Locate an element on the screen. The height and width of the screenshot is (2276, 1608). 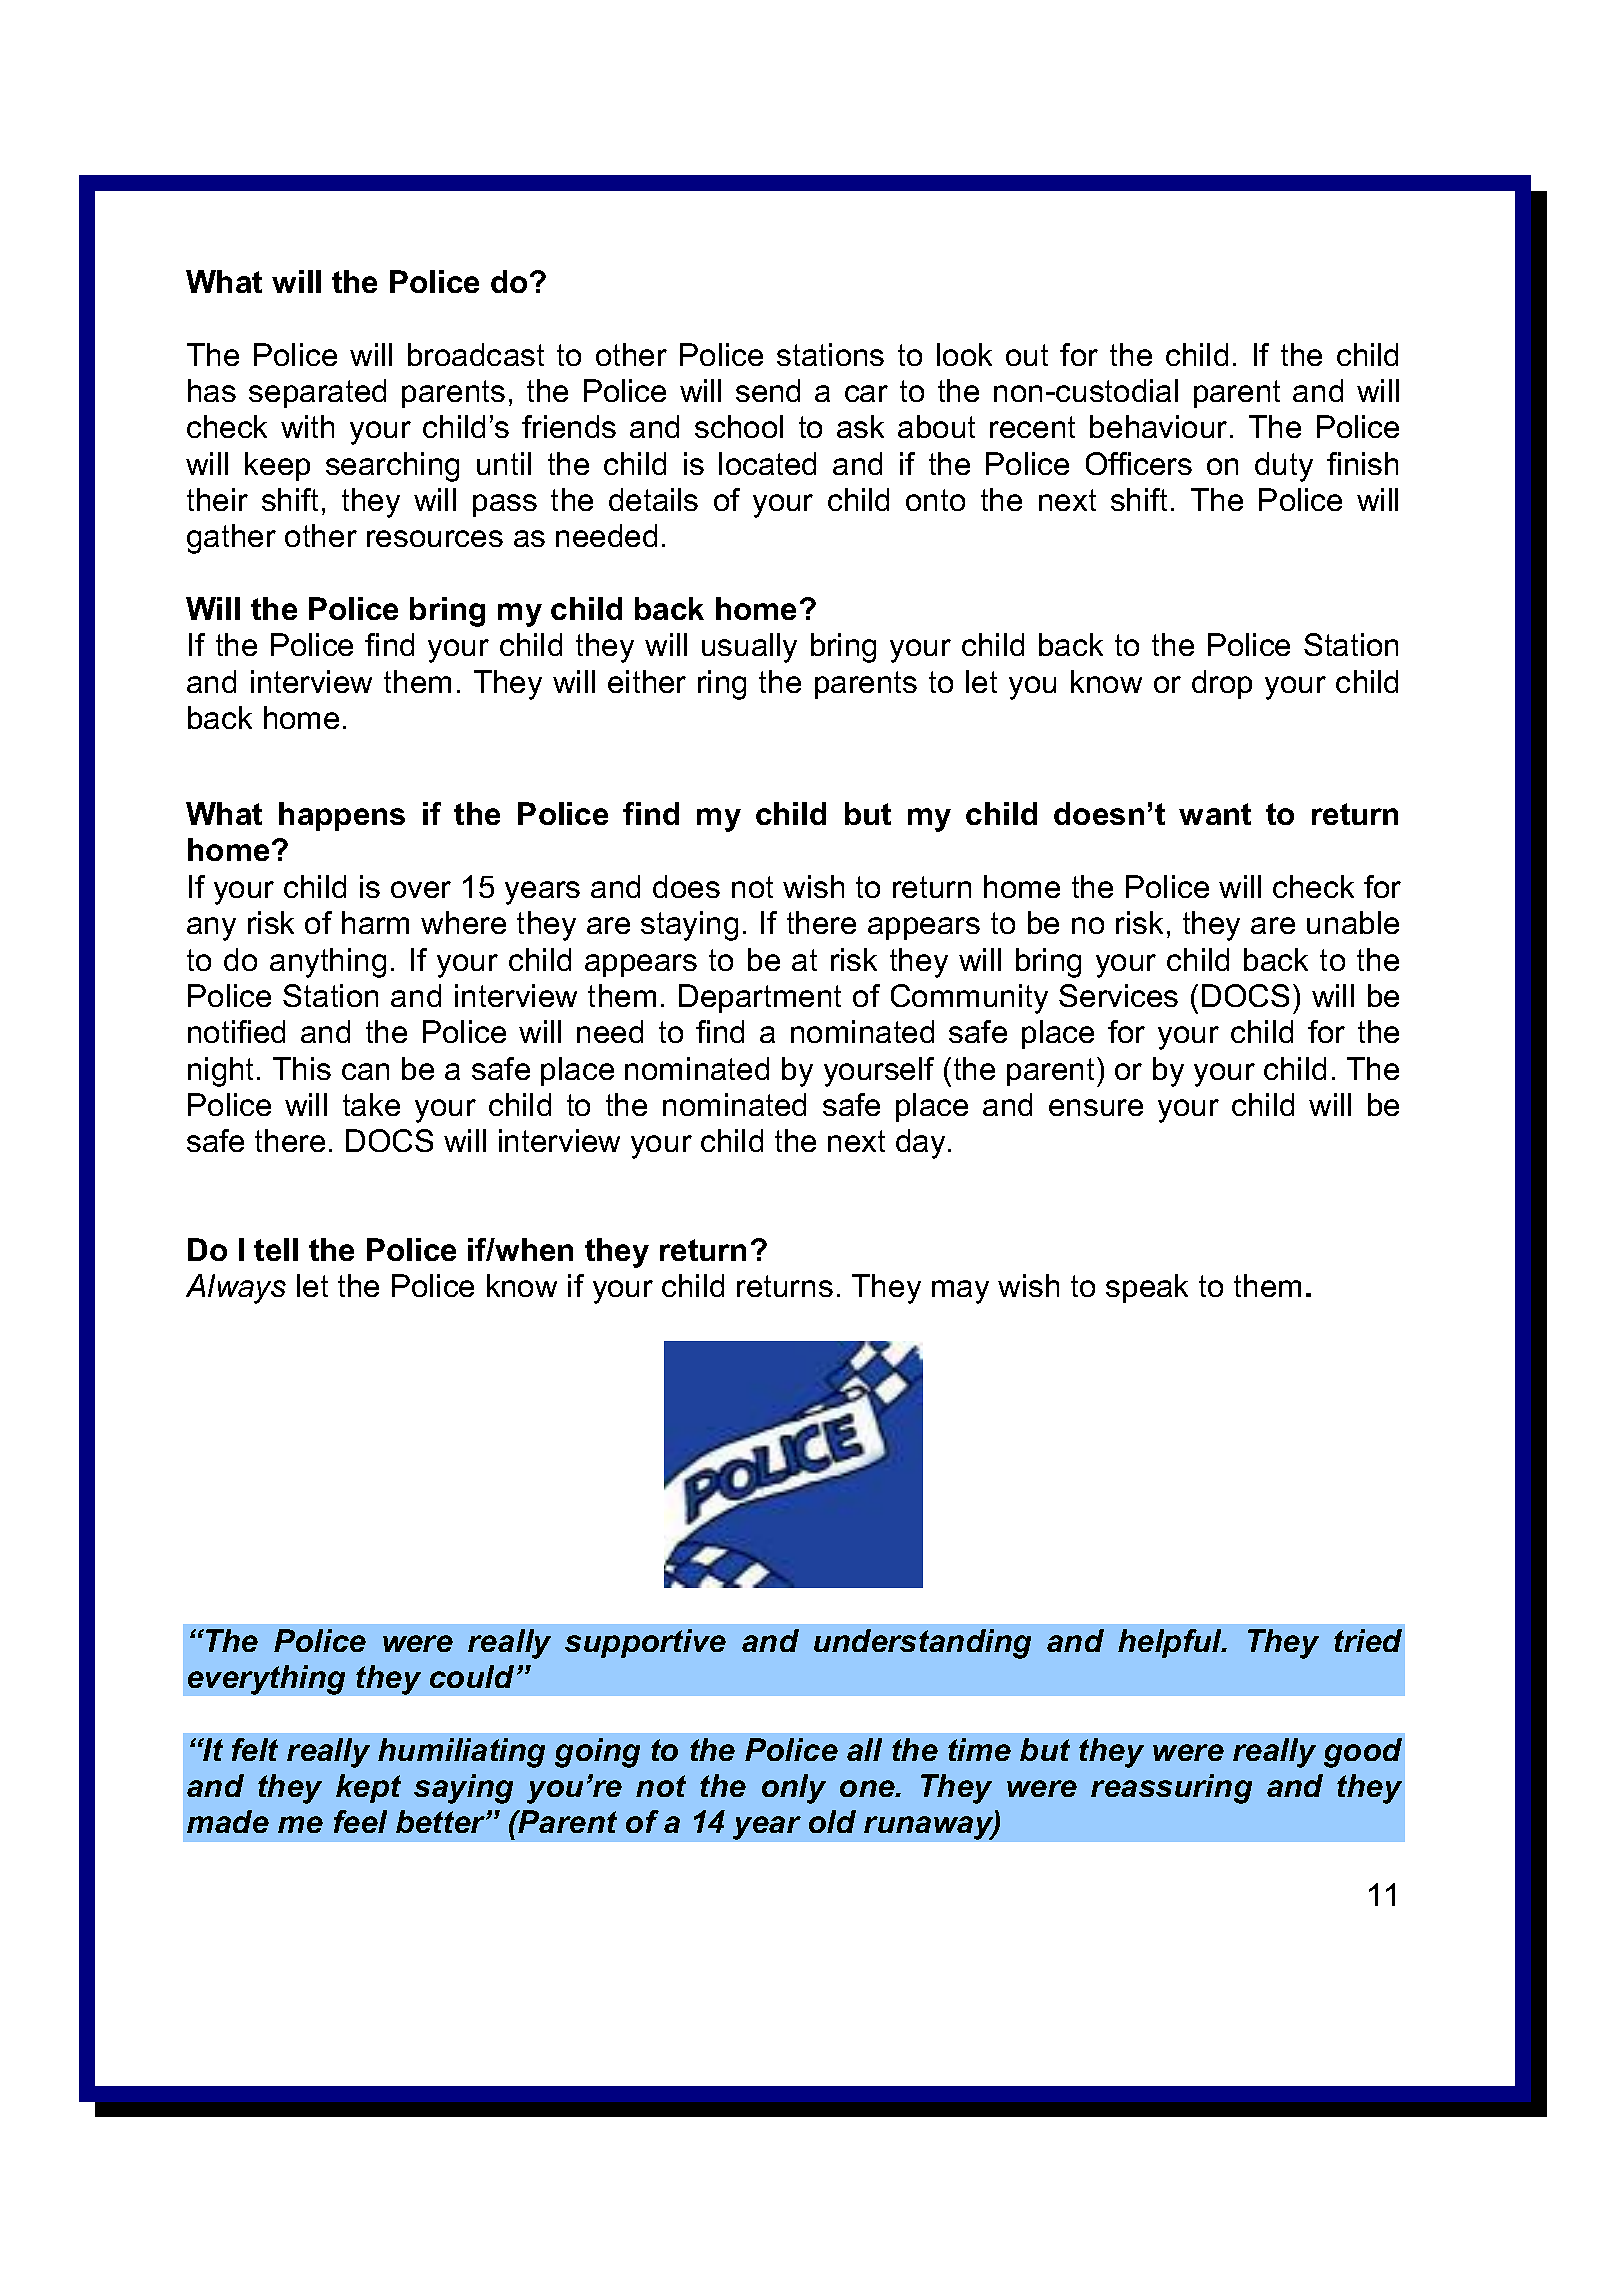
behaviour is located at coordinates (1158, 426).
